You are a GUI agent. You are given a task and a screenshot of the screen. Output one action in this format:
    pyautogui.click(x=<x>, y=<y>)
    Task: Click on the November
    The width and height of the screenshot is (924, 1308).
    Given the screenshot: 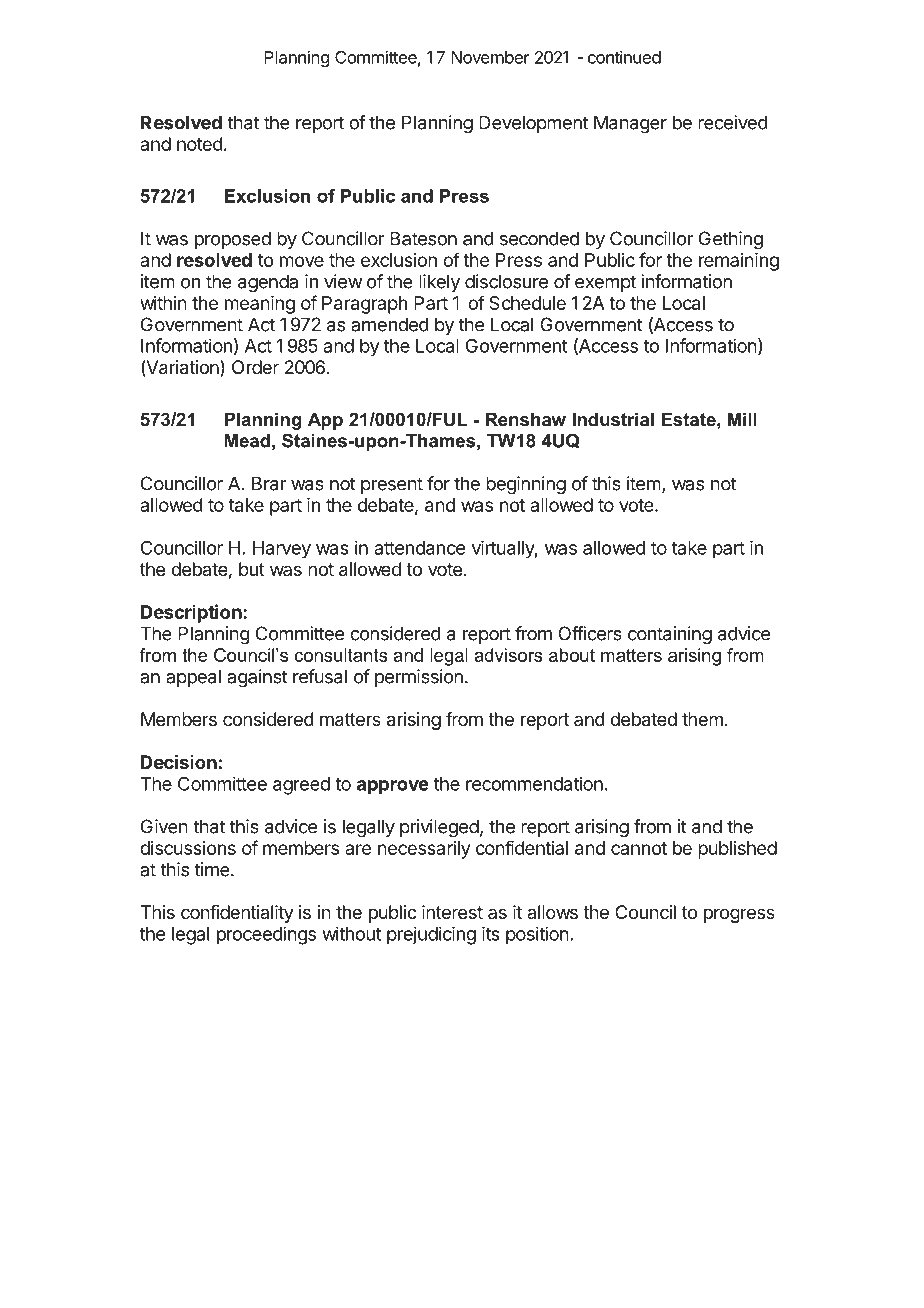 What is the action you would take?
    pyautogui.click(x=490, y=57)
